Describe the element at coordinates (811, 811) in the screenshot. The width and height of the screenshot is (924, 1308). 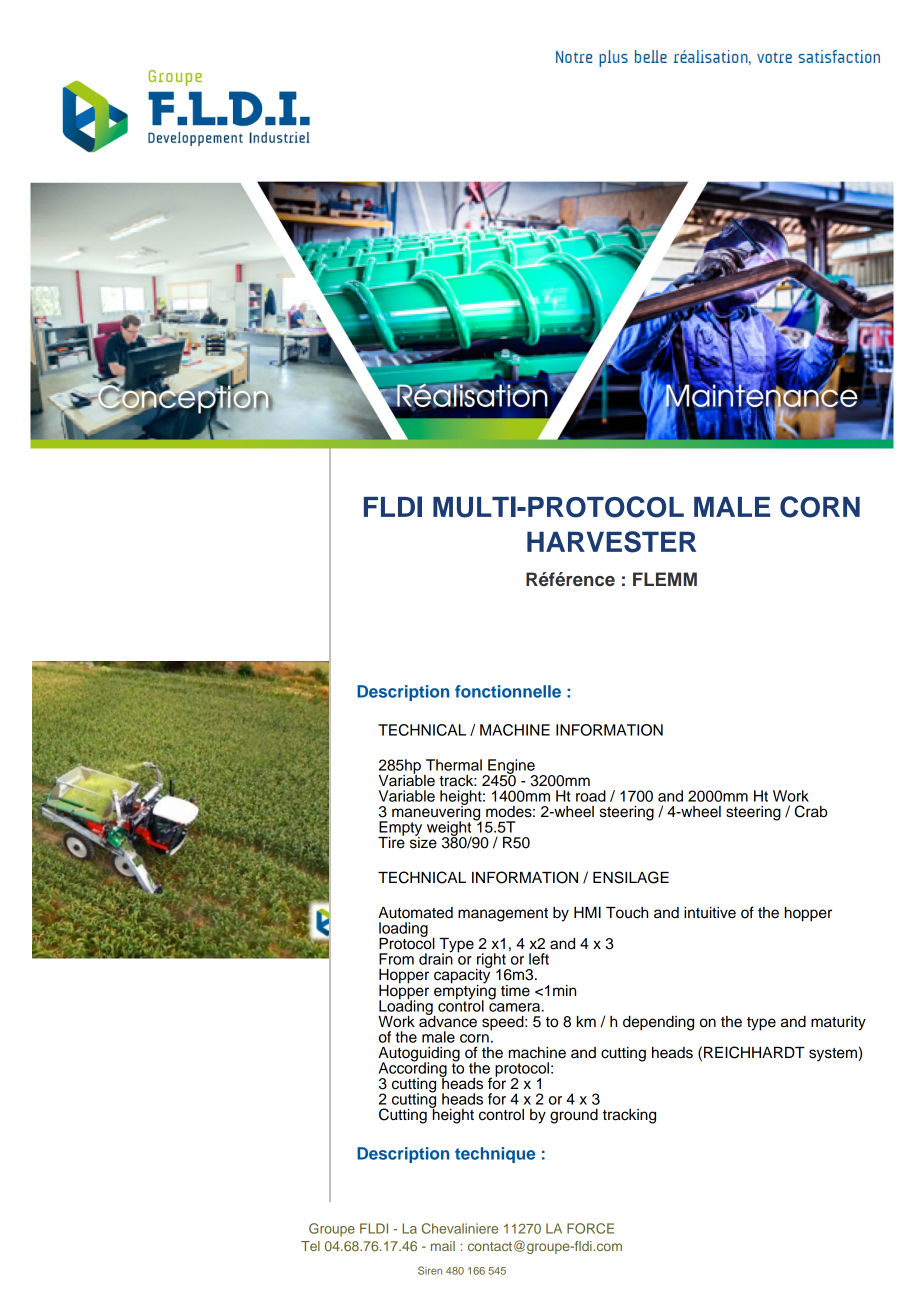
I see `Crab` at that location.
